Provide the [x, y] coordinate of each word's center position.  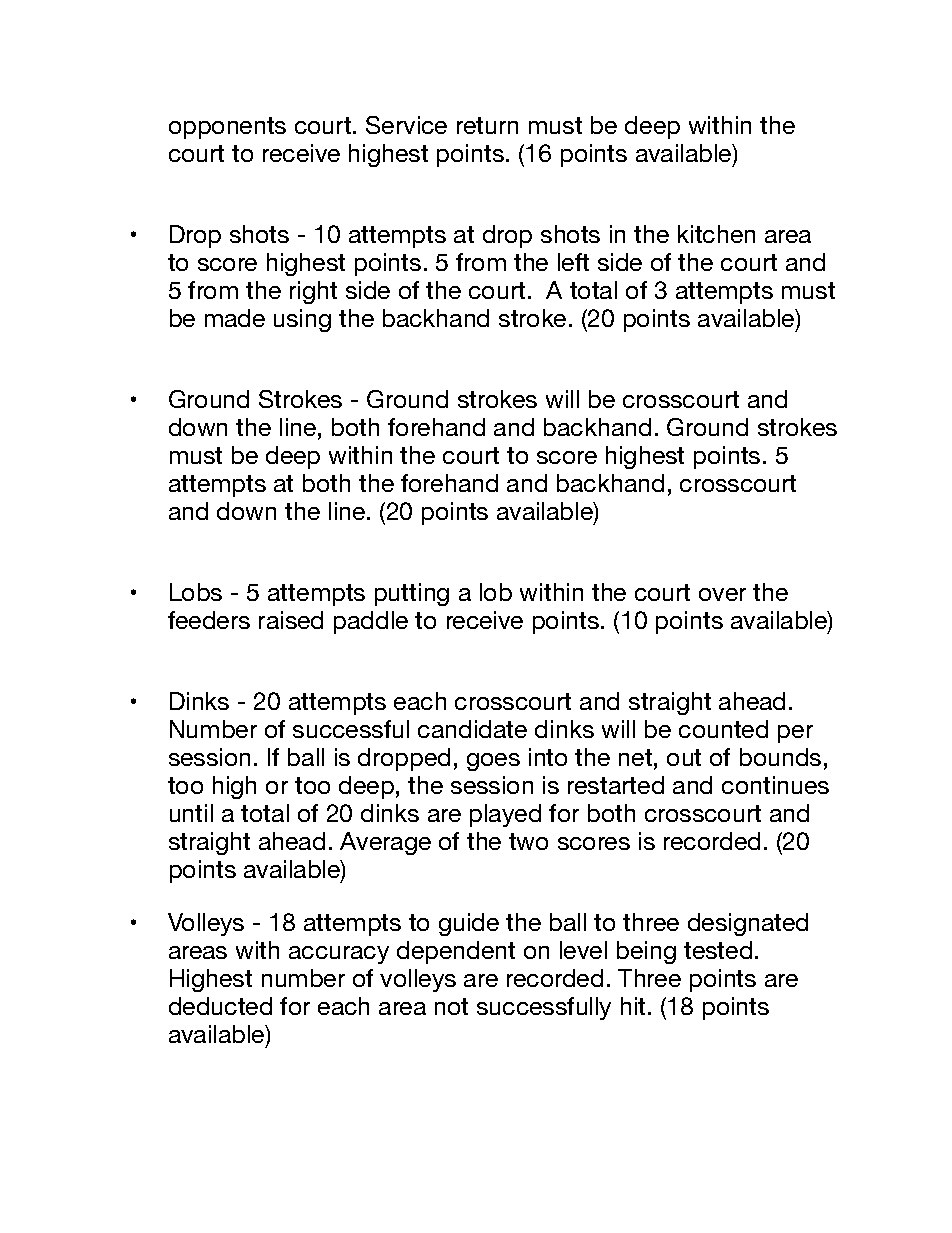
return [487, 125]
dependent [456, 952]
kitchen [716, 234]
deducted [220, 1006]
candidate [472, 729]
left [573, 262]
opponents [227, 128]
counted [723, 729]
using [302, 320]
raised [291, 620]
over [722, 594]
